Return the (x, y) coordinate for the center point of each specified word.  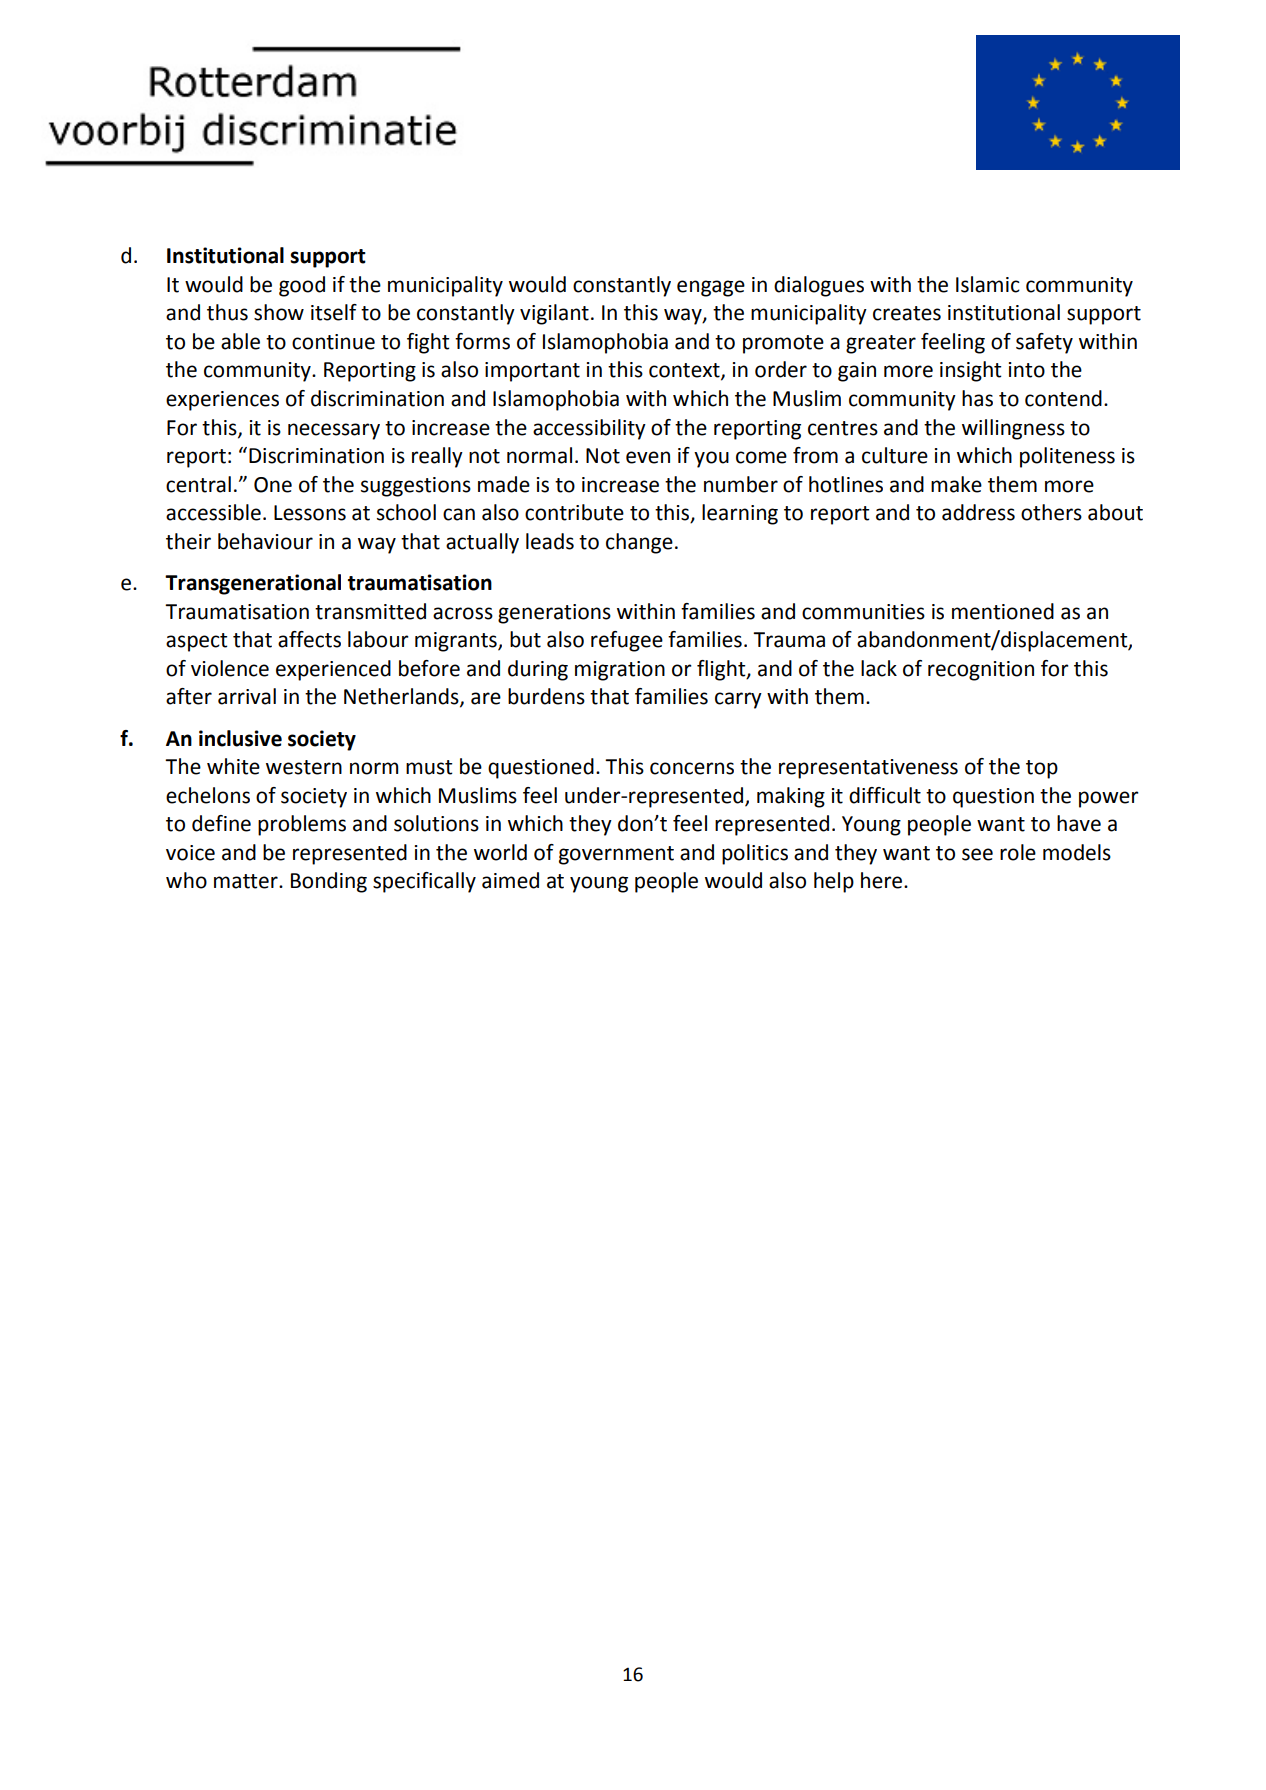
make (956, 484)
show (279, 312)
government (616, 855)
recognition (981, 671)
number (741, 484)
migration (620, 671)
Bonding (329, 882)
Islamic (988, 284)
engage (711, 288)
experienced (333, 670)
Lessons (310, 513)
